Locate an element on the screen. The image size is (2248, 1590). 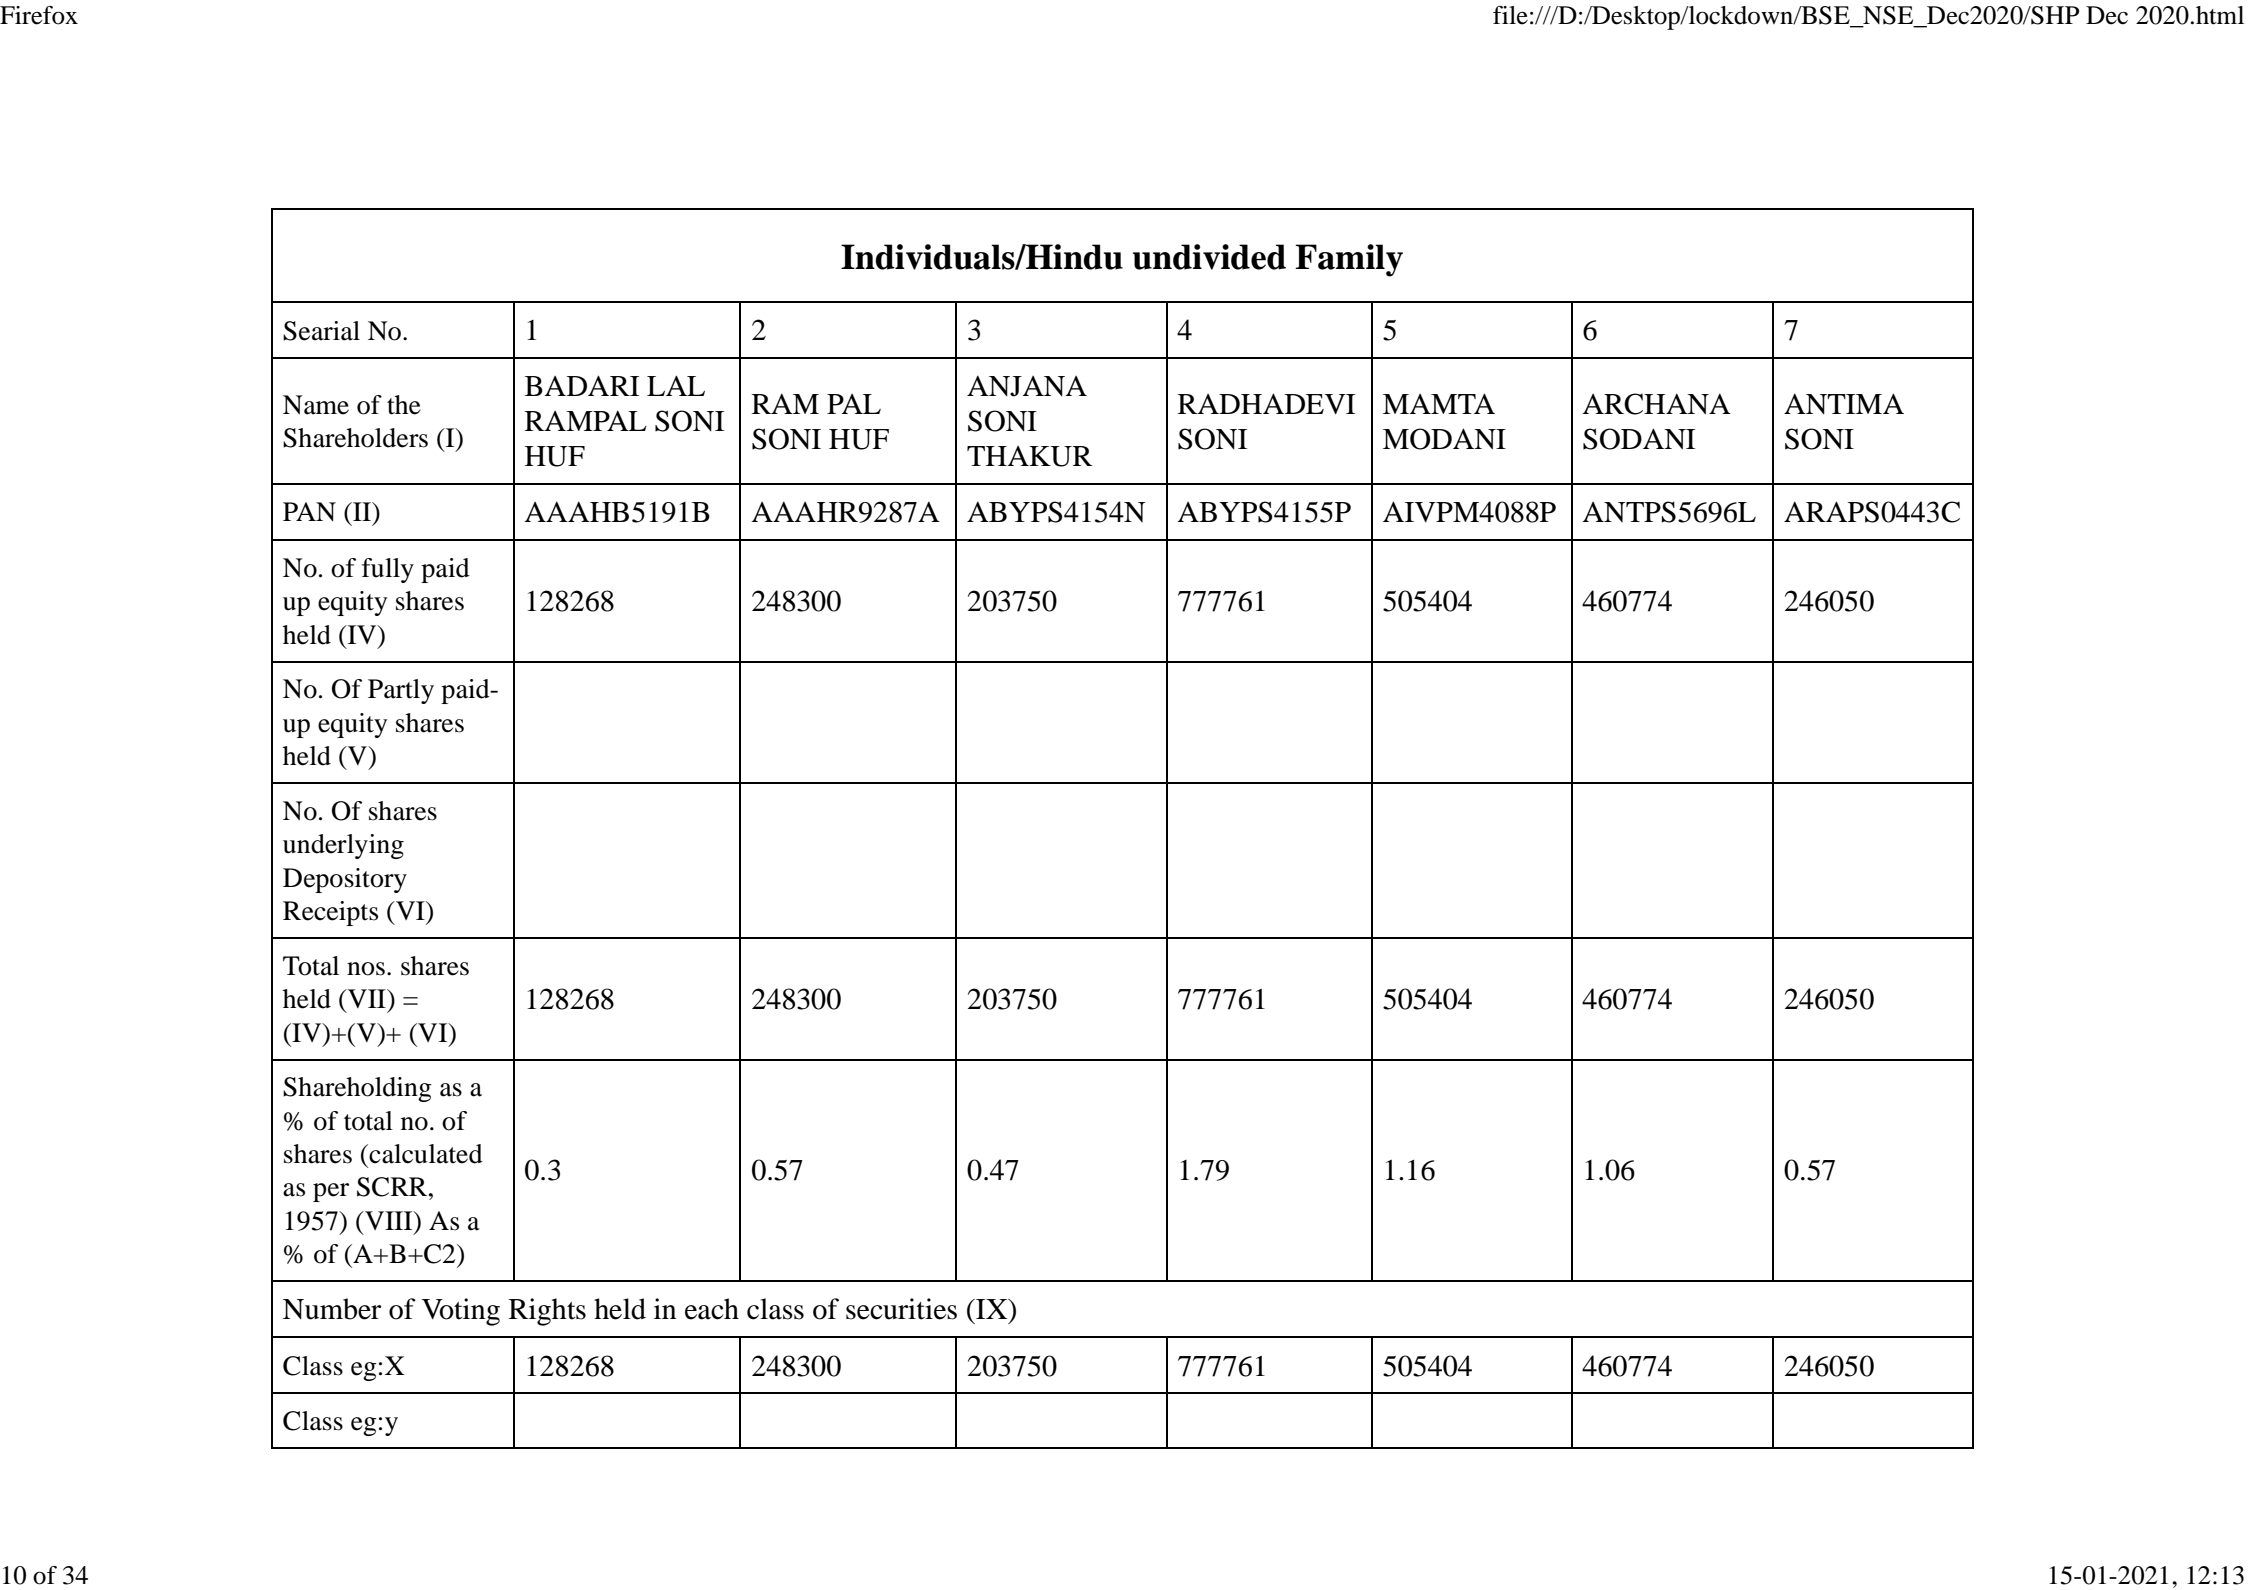
Partly is located at coordinates (401, 691).
